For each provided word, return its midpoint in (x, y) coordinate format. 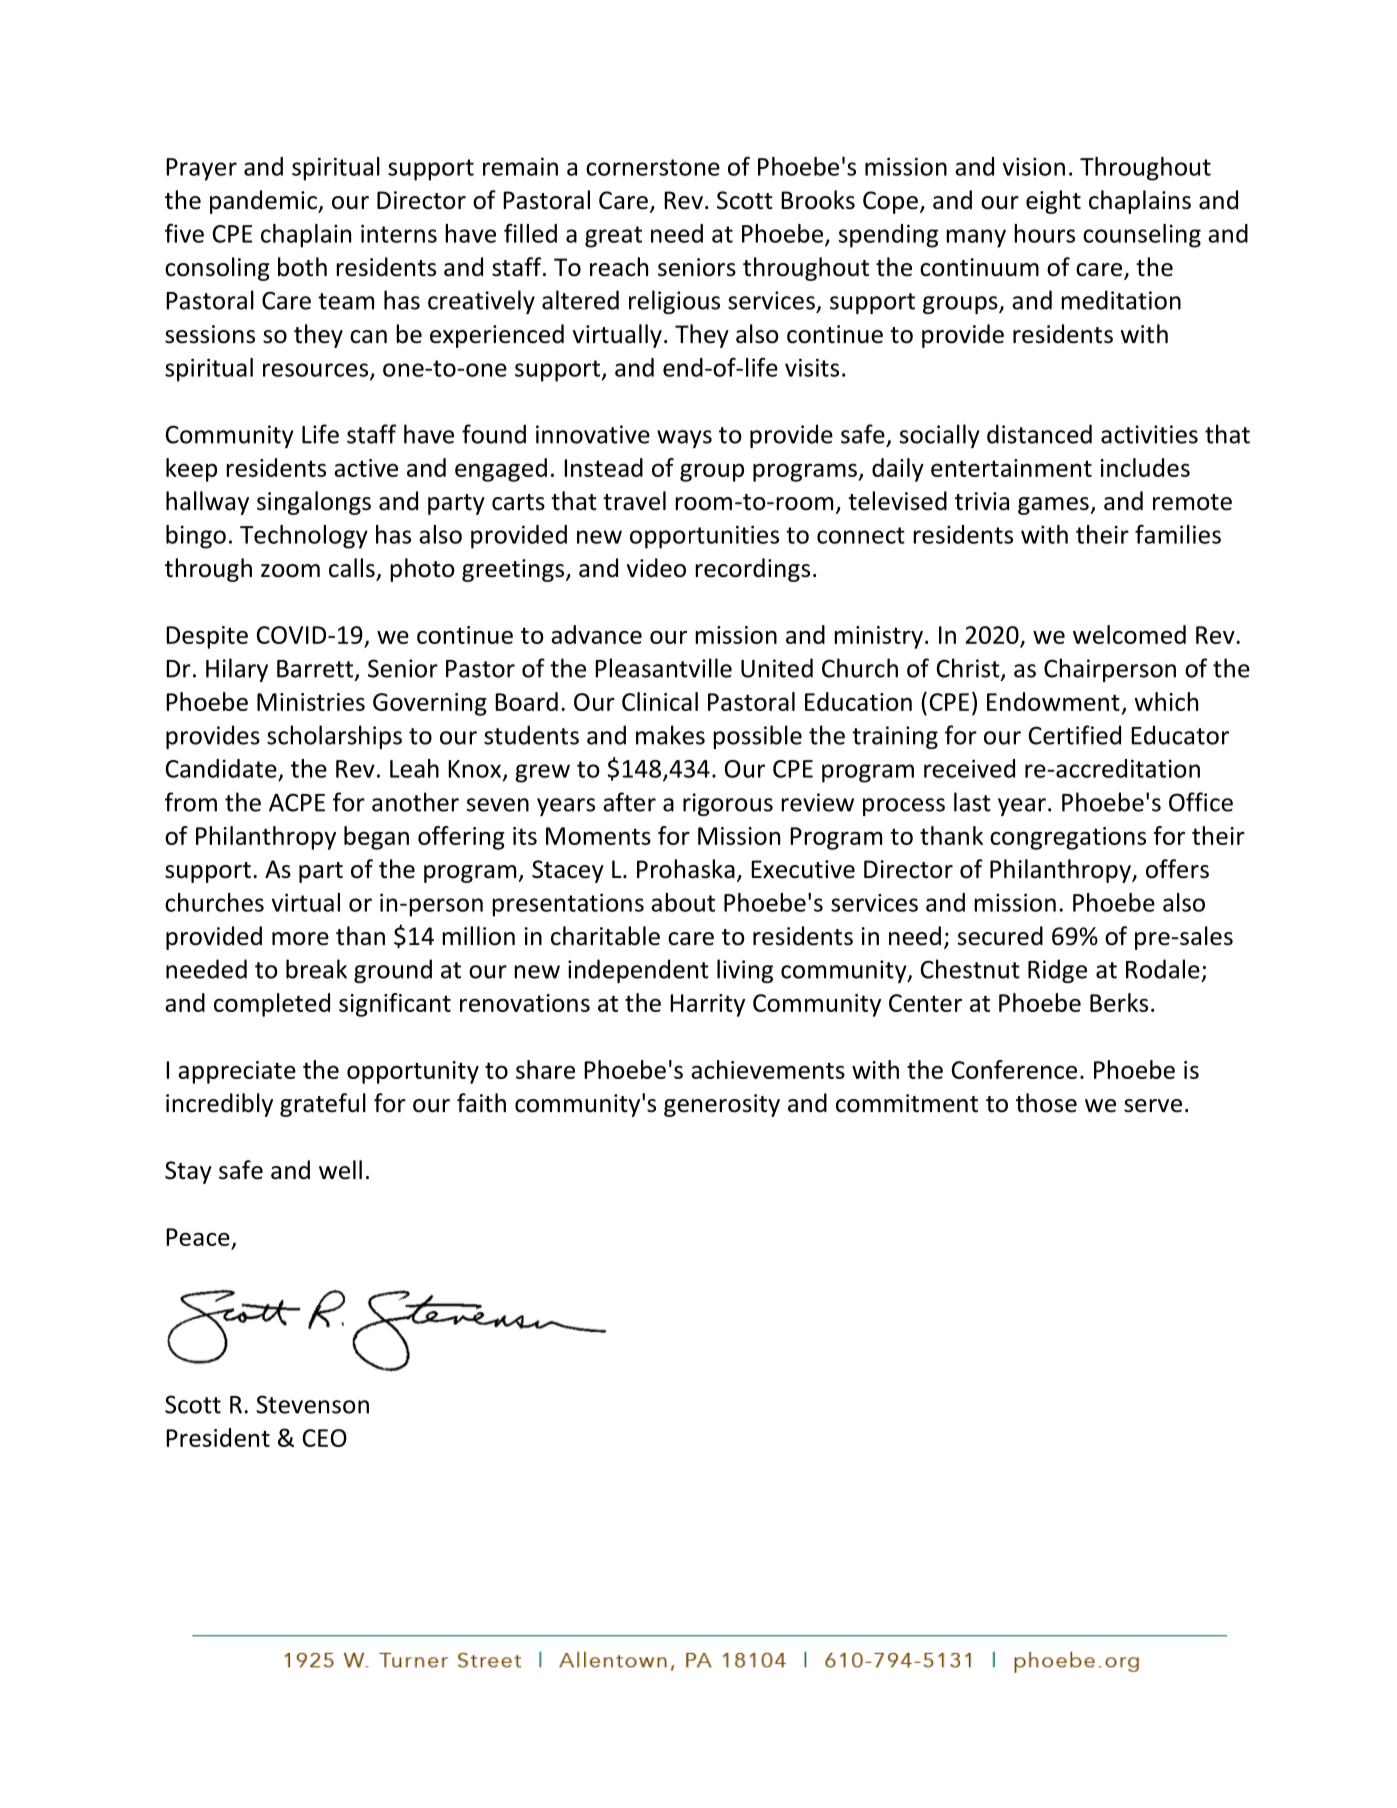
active (366, 468)
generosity (722, 1105)
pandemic (264, 202)
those (1046, 1103)
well (340, 1170)
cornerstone (653, 167)
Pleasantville (663, 668)
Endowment (1053, 701)
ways (684, 439)
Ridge (1057, 971)
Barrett (316, 670)
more (300, 939)
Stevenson (312, 1404)
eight (1053, 202)
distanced (1039, 434)
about (683, 902)
